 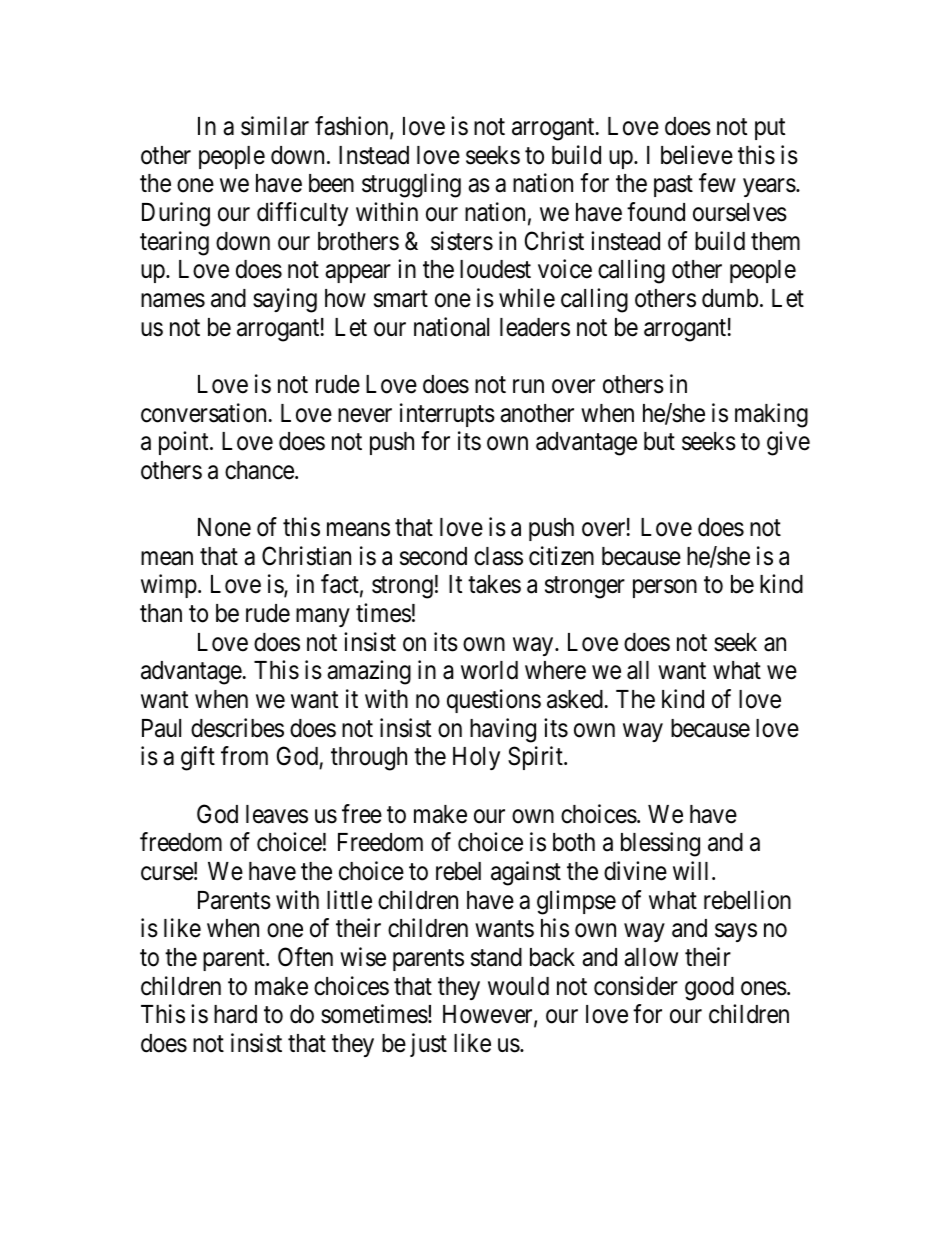 What do you see at coordinates (203, 413) in the page?
I see `conversation` at bounding box center [203, 413].
